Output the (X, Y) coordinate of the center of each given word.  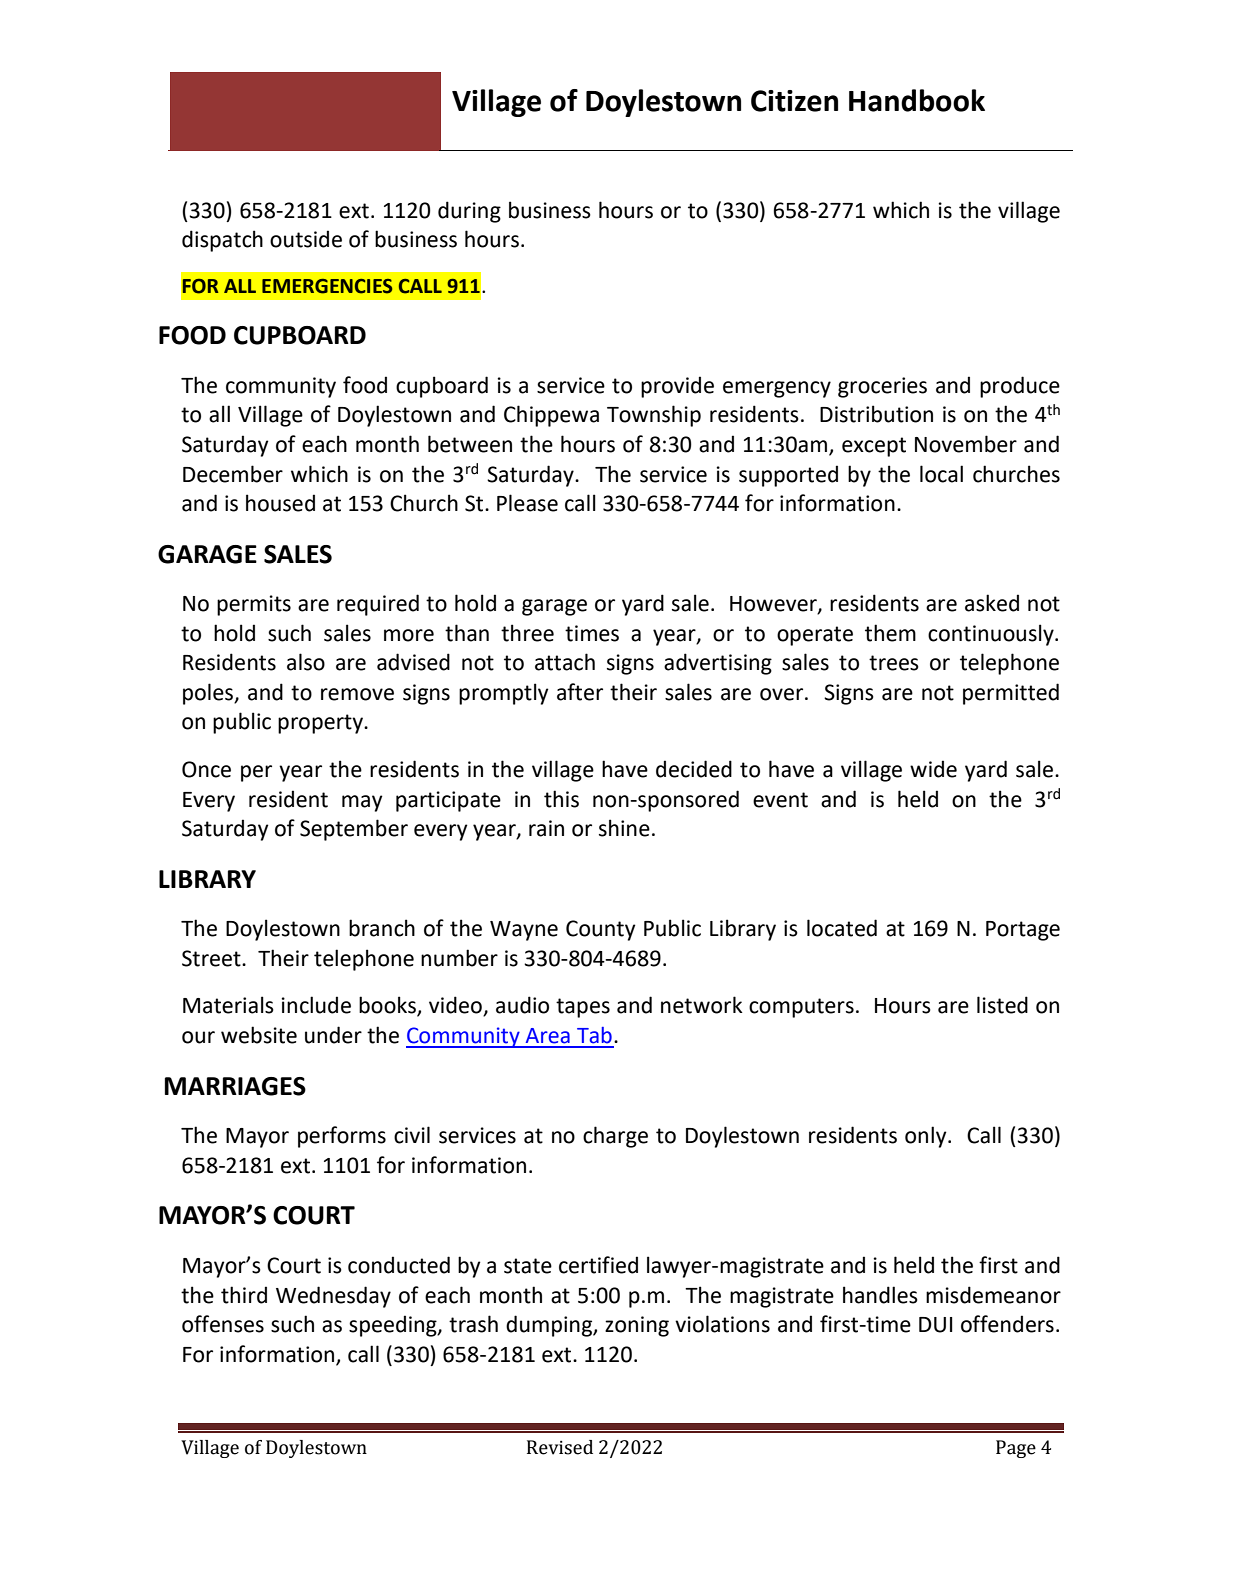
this (561, 799)
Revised (560, 1447)
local (941, 474)
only (927, 1137)
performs (342, 1137)
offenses (223, 1324)
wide (933, 769)
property (321, 724)
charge (615, 1137)
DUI (935, 1325)
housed (280, 503)
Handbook (917, 100)
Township (654, 416)
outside (306, 239)
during (469, 212)
